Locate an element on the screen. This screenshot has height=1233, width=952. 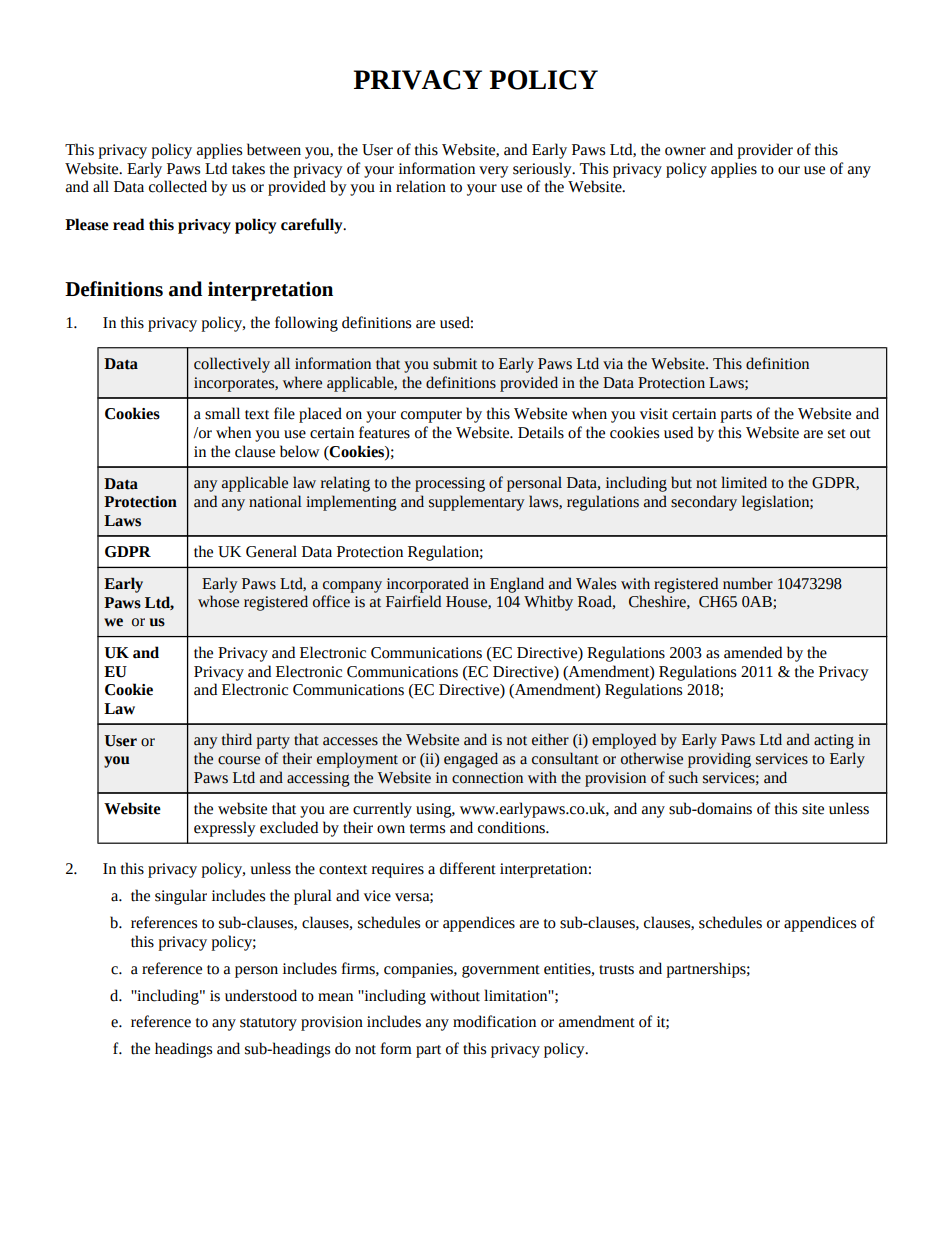
very is located at coordinates (494, 172).
